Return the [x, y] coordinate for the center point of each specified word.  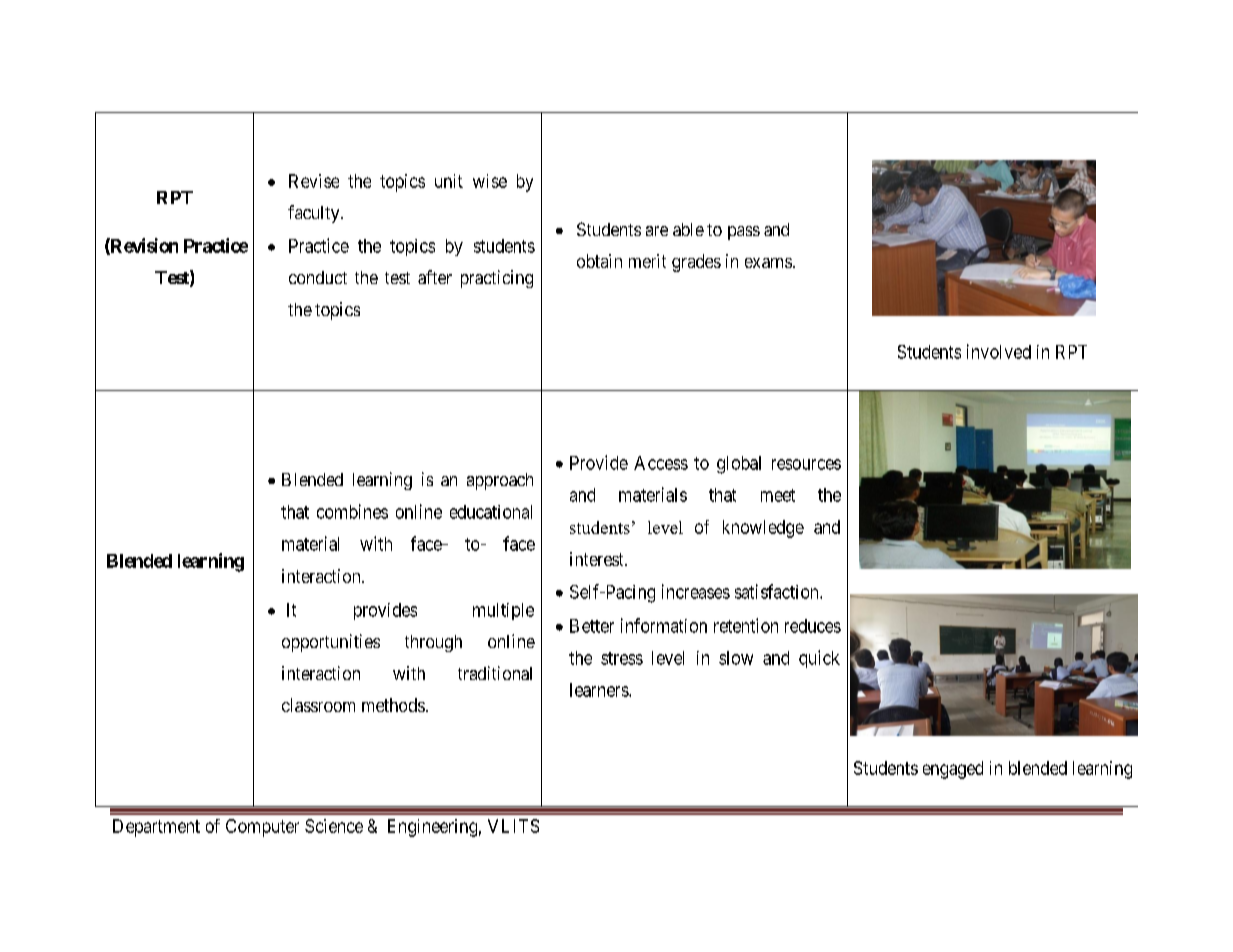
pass [744, 233]
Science [334, 826]
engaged [953, 770]
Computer [262, 828]
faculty [315, 214]
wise [490, 181]
